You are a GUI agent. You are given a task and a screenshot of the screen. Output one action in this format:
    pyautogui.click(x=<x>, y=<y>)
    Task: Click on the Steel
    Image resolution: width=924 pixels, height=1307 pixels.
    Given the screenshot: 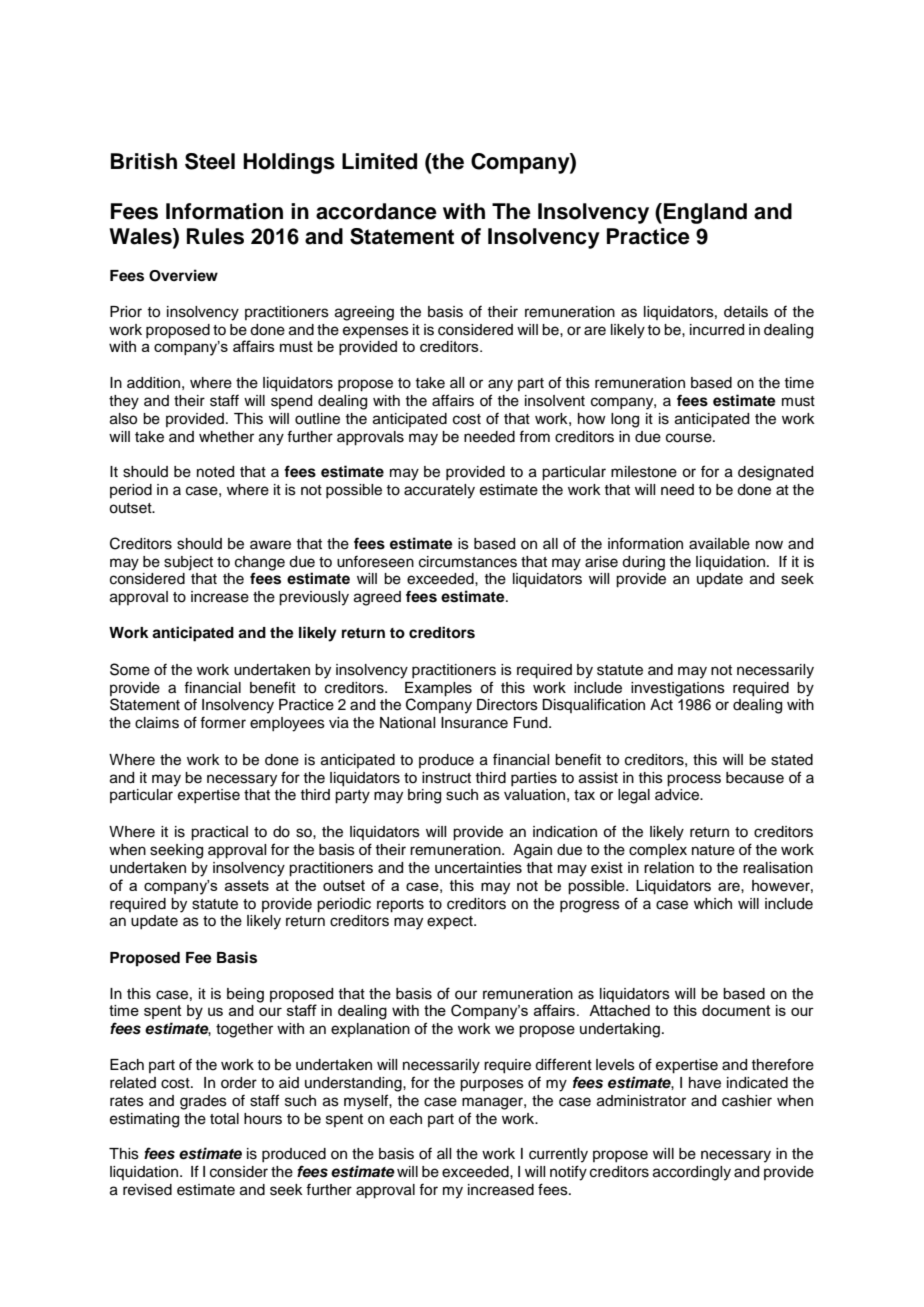 What is the action you would take?
    pyautogui.click(x=210, y=161)
